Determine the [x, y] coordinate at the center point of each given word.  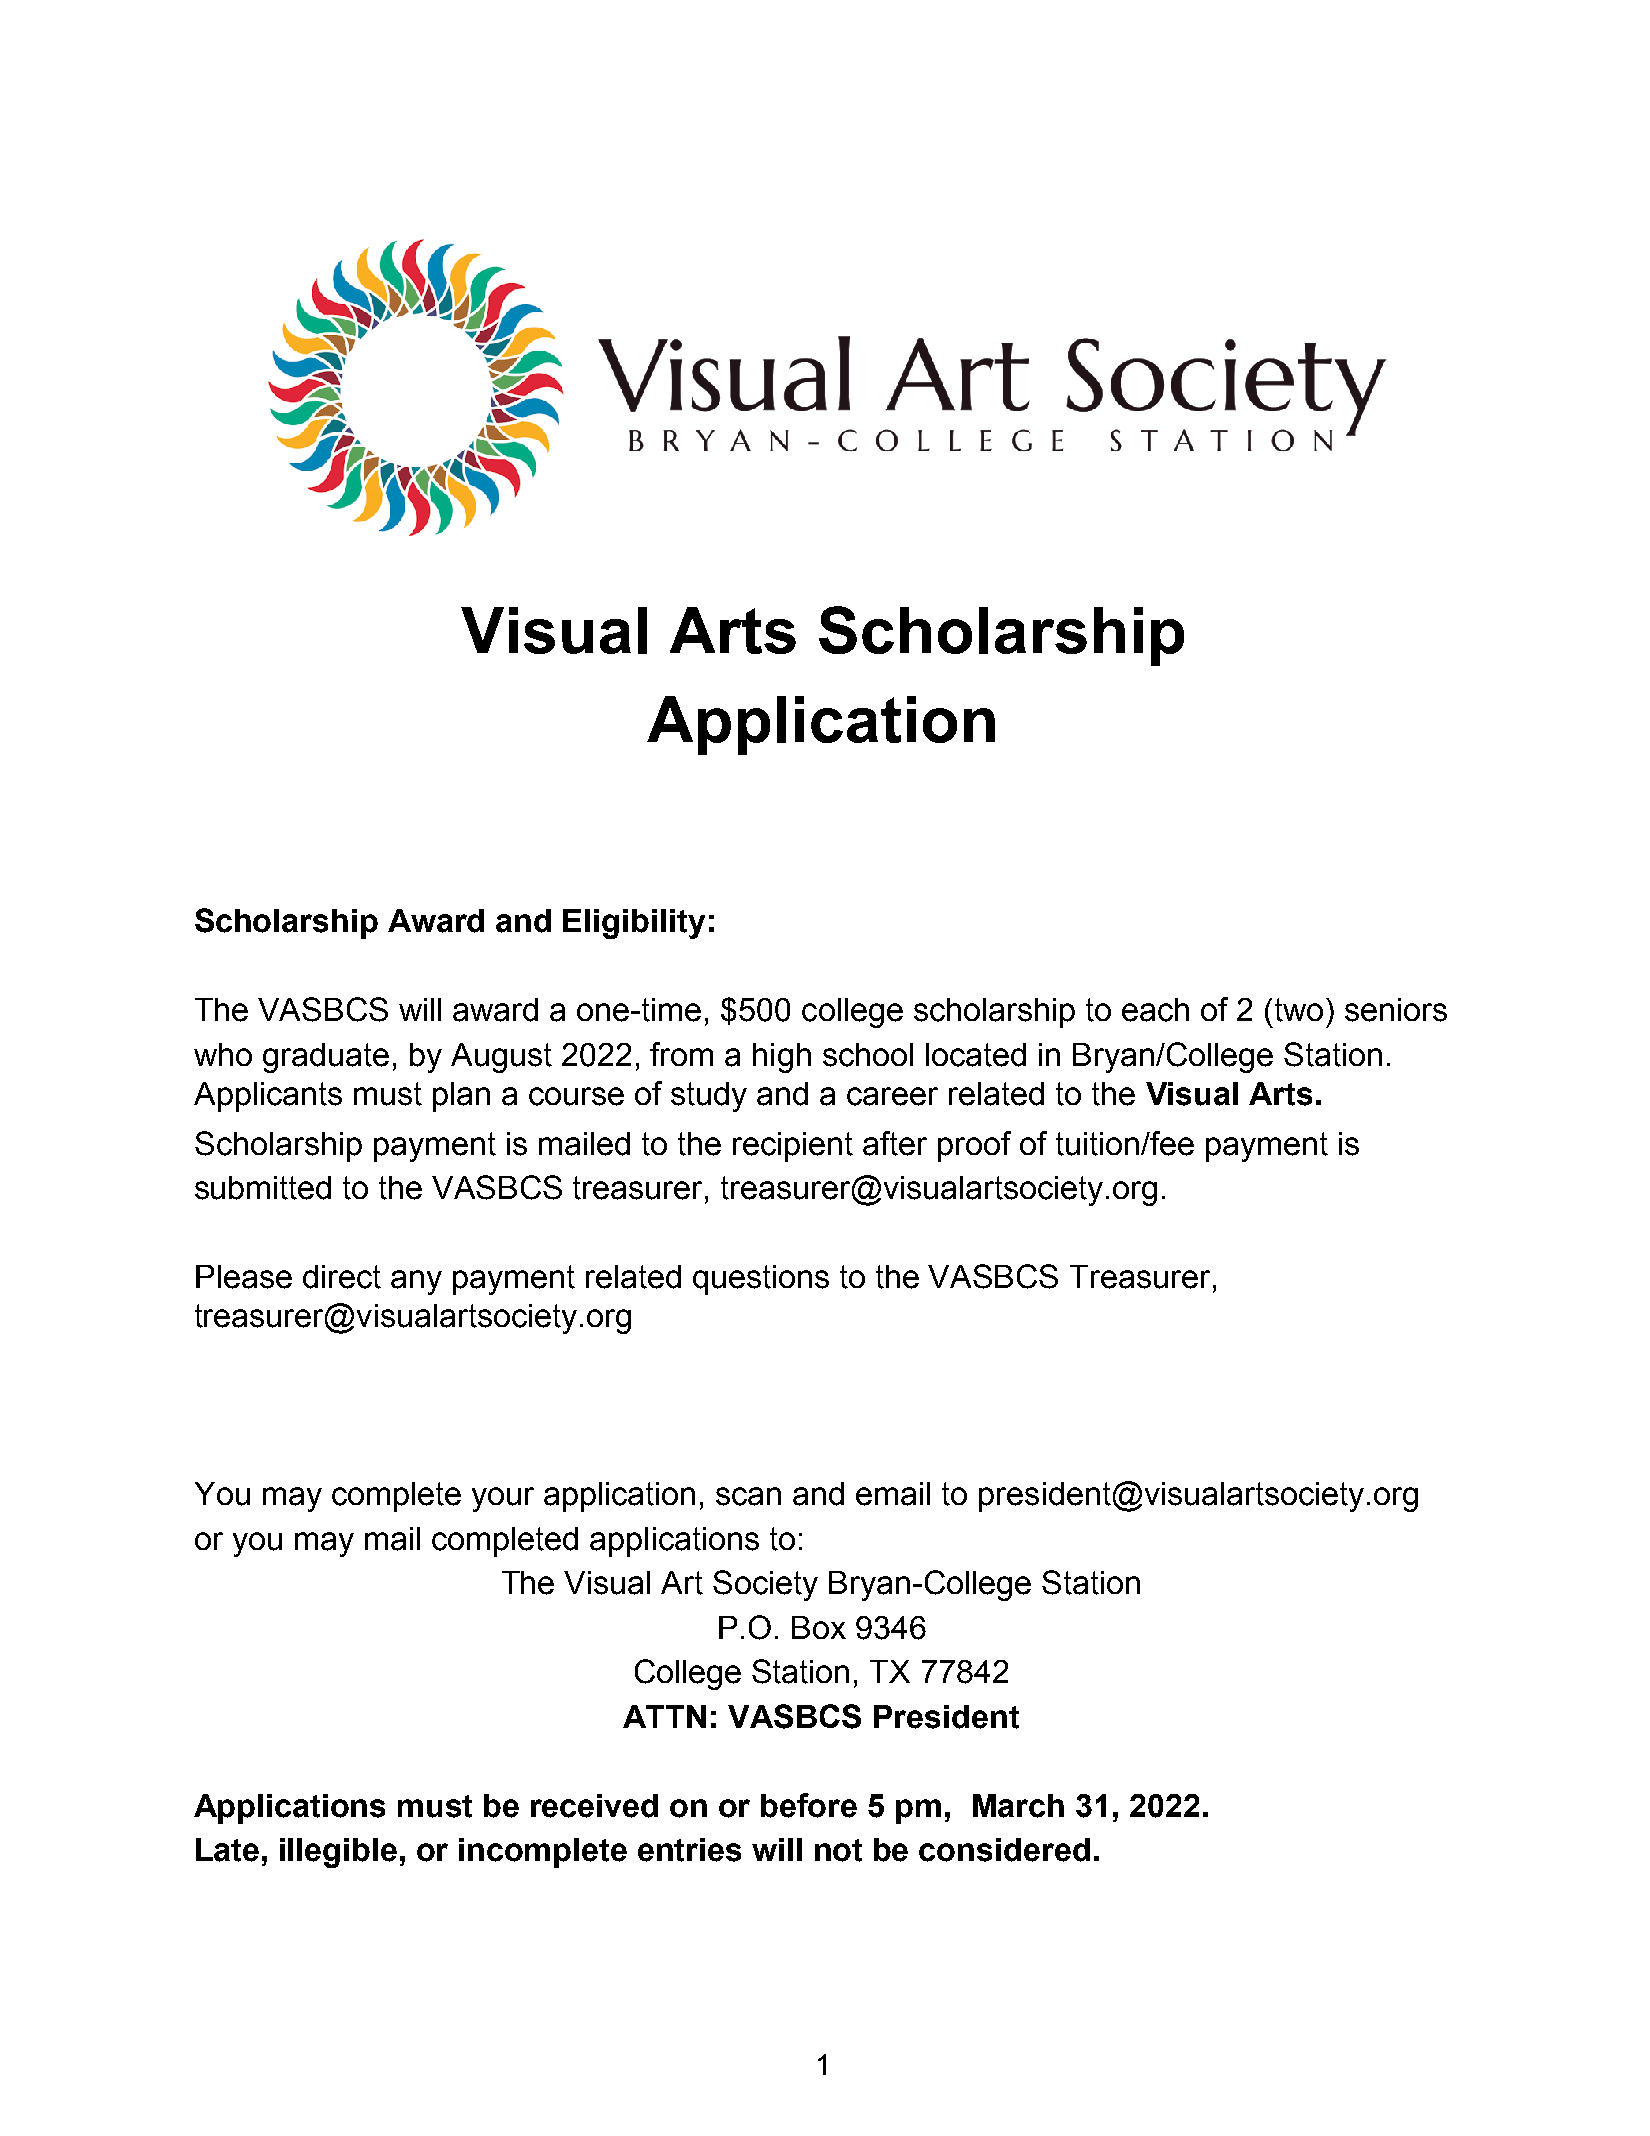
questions [761, 1280]
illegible [338, 1853]
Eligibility [634, 924]
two [1299, 1010]
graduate [326, 1058]
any [416, 1282]
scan [748, 1496]
